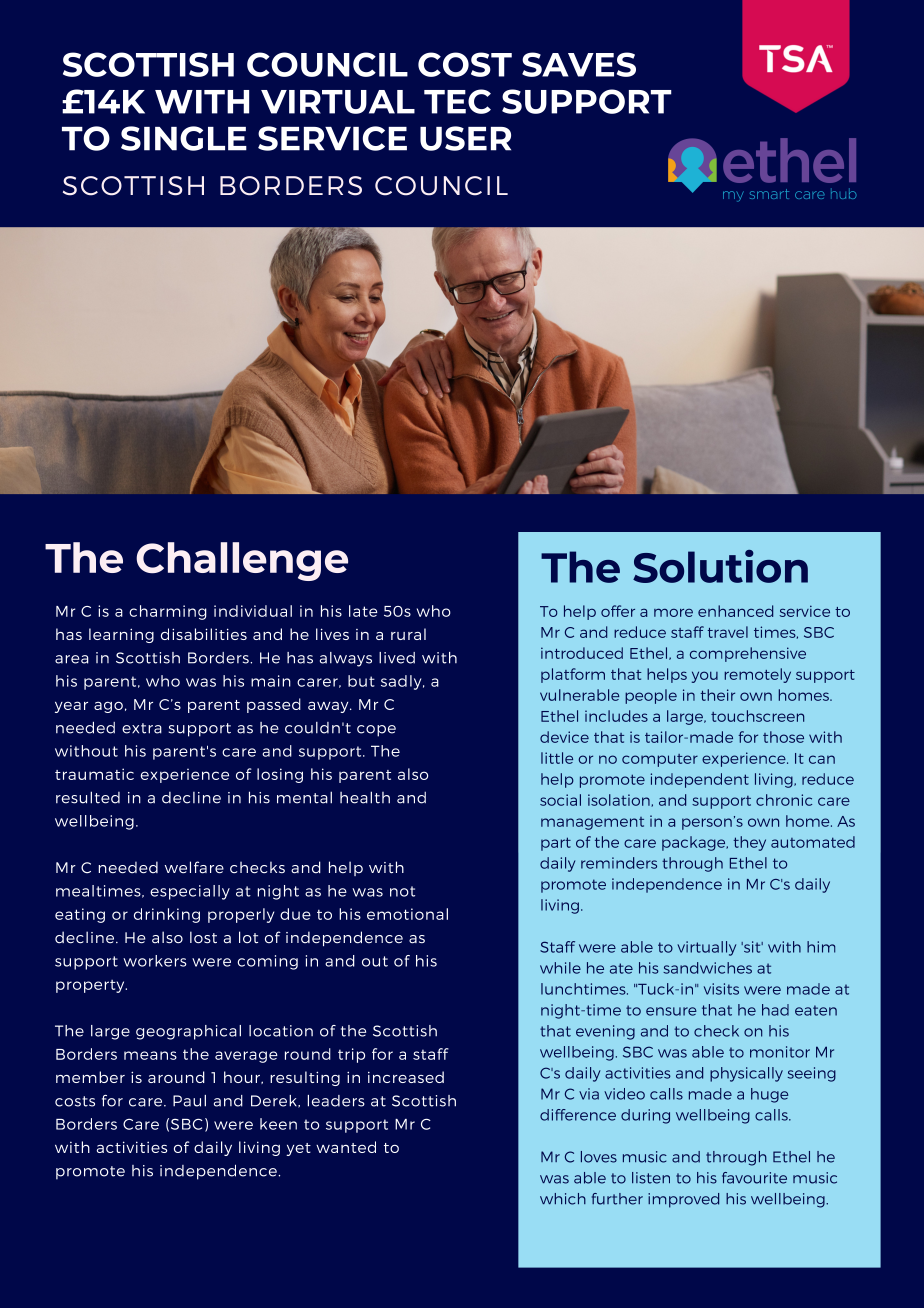  Describe the element at coordinates (346, 1147) in the screenshot. I see `wanted` at that location.
